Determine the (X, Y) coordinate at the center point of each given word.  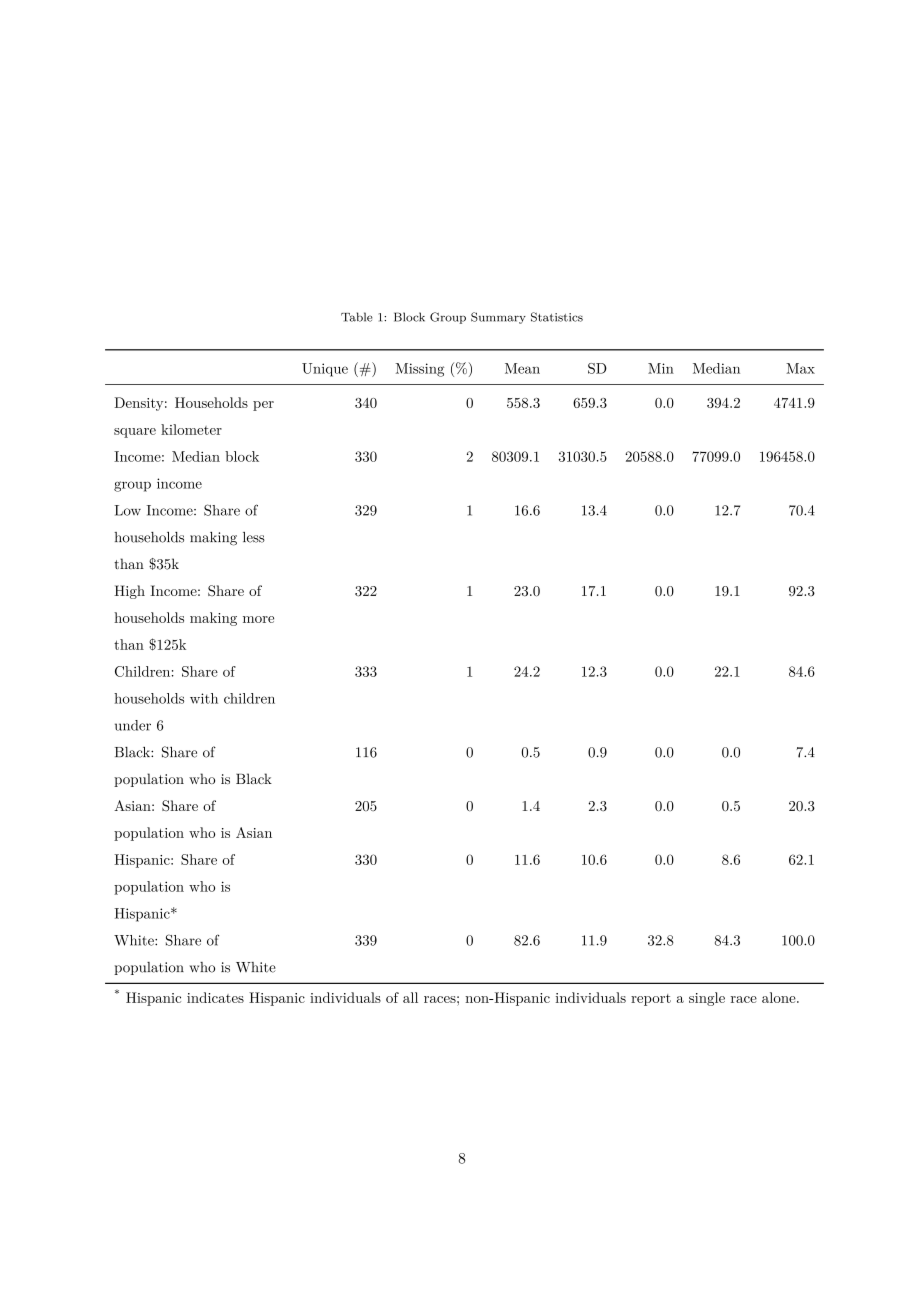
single (707, 999)
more (258, 619)
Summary (498, 318)
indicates (215, 997)
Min (661, 368)
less (254, 537)
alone (780, 997)
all (410, 997)
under (133, 725)
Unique (325, 370)
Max (800, 368)
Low (127, 510)
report (651, 1000)
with (204, 698)
